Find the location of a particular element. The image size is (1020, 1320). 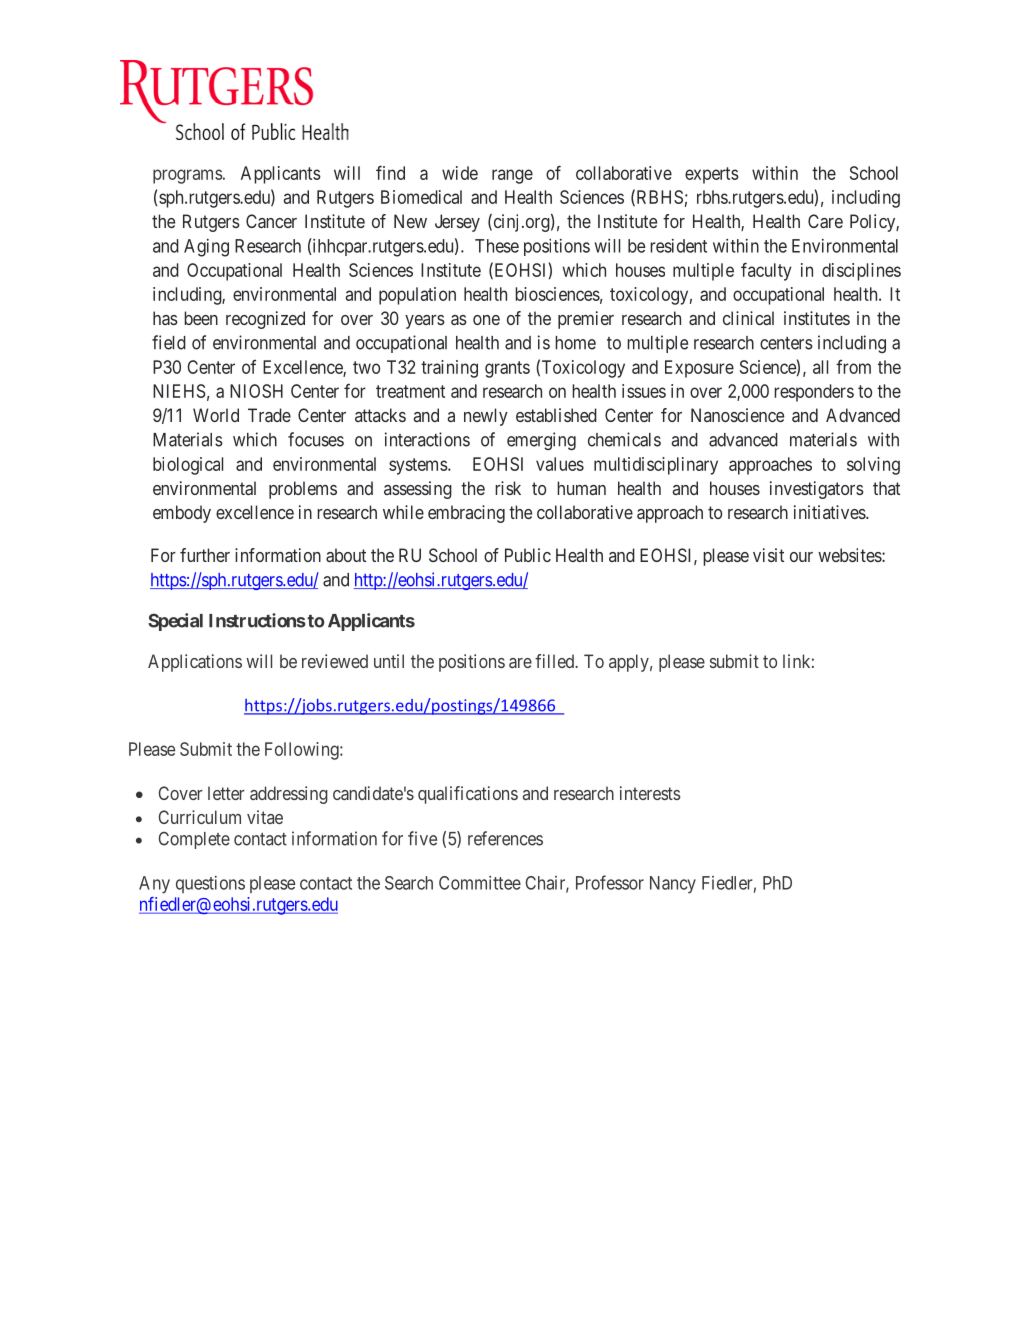

World is located at coordinates (216, 415).
